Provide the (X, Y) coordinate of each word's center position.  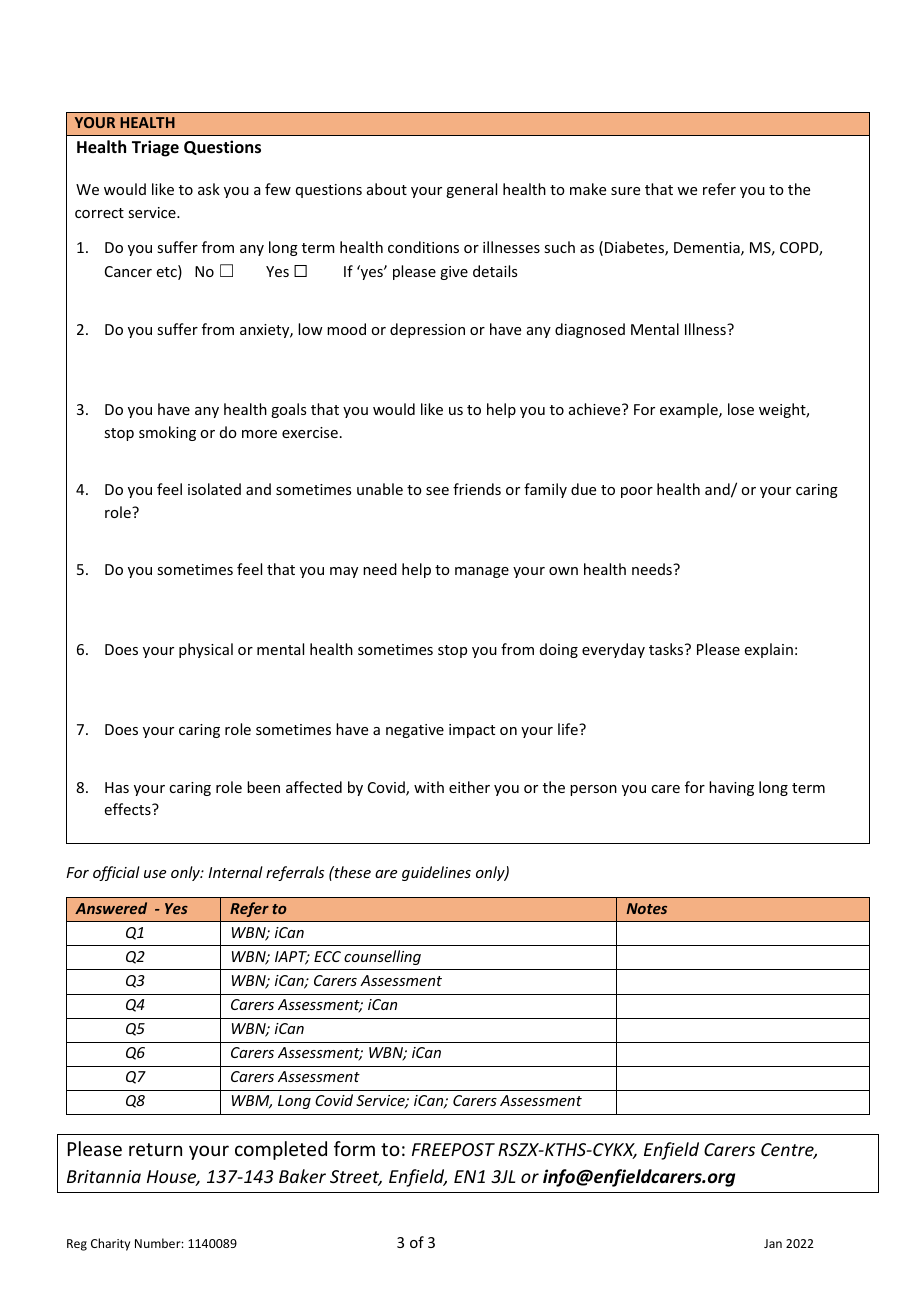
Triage (155, 148)
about (387, 189)
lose (741, 409)
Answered (111, 908)
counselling (382, 957)
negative (415, 731)
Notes (647, 908)
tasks (667, 649)
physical (206, 650)
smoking (167, 433)
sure (625, 191)
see (437, 491)
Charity (110, 1244)
